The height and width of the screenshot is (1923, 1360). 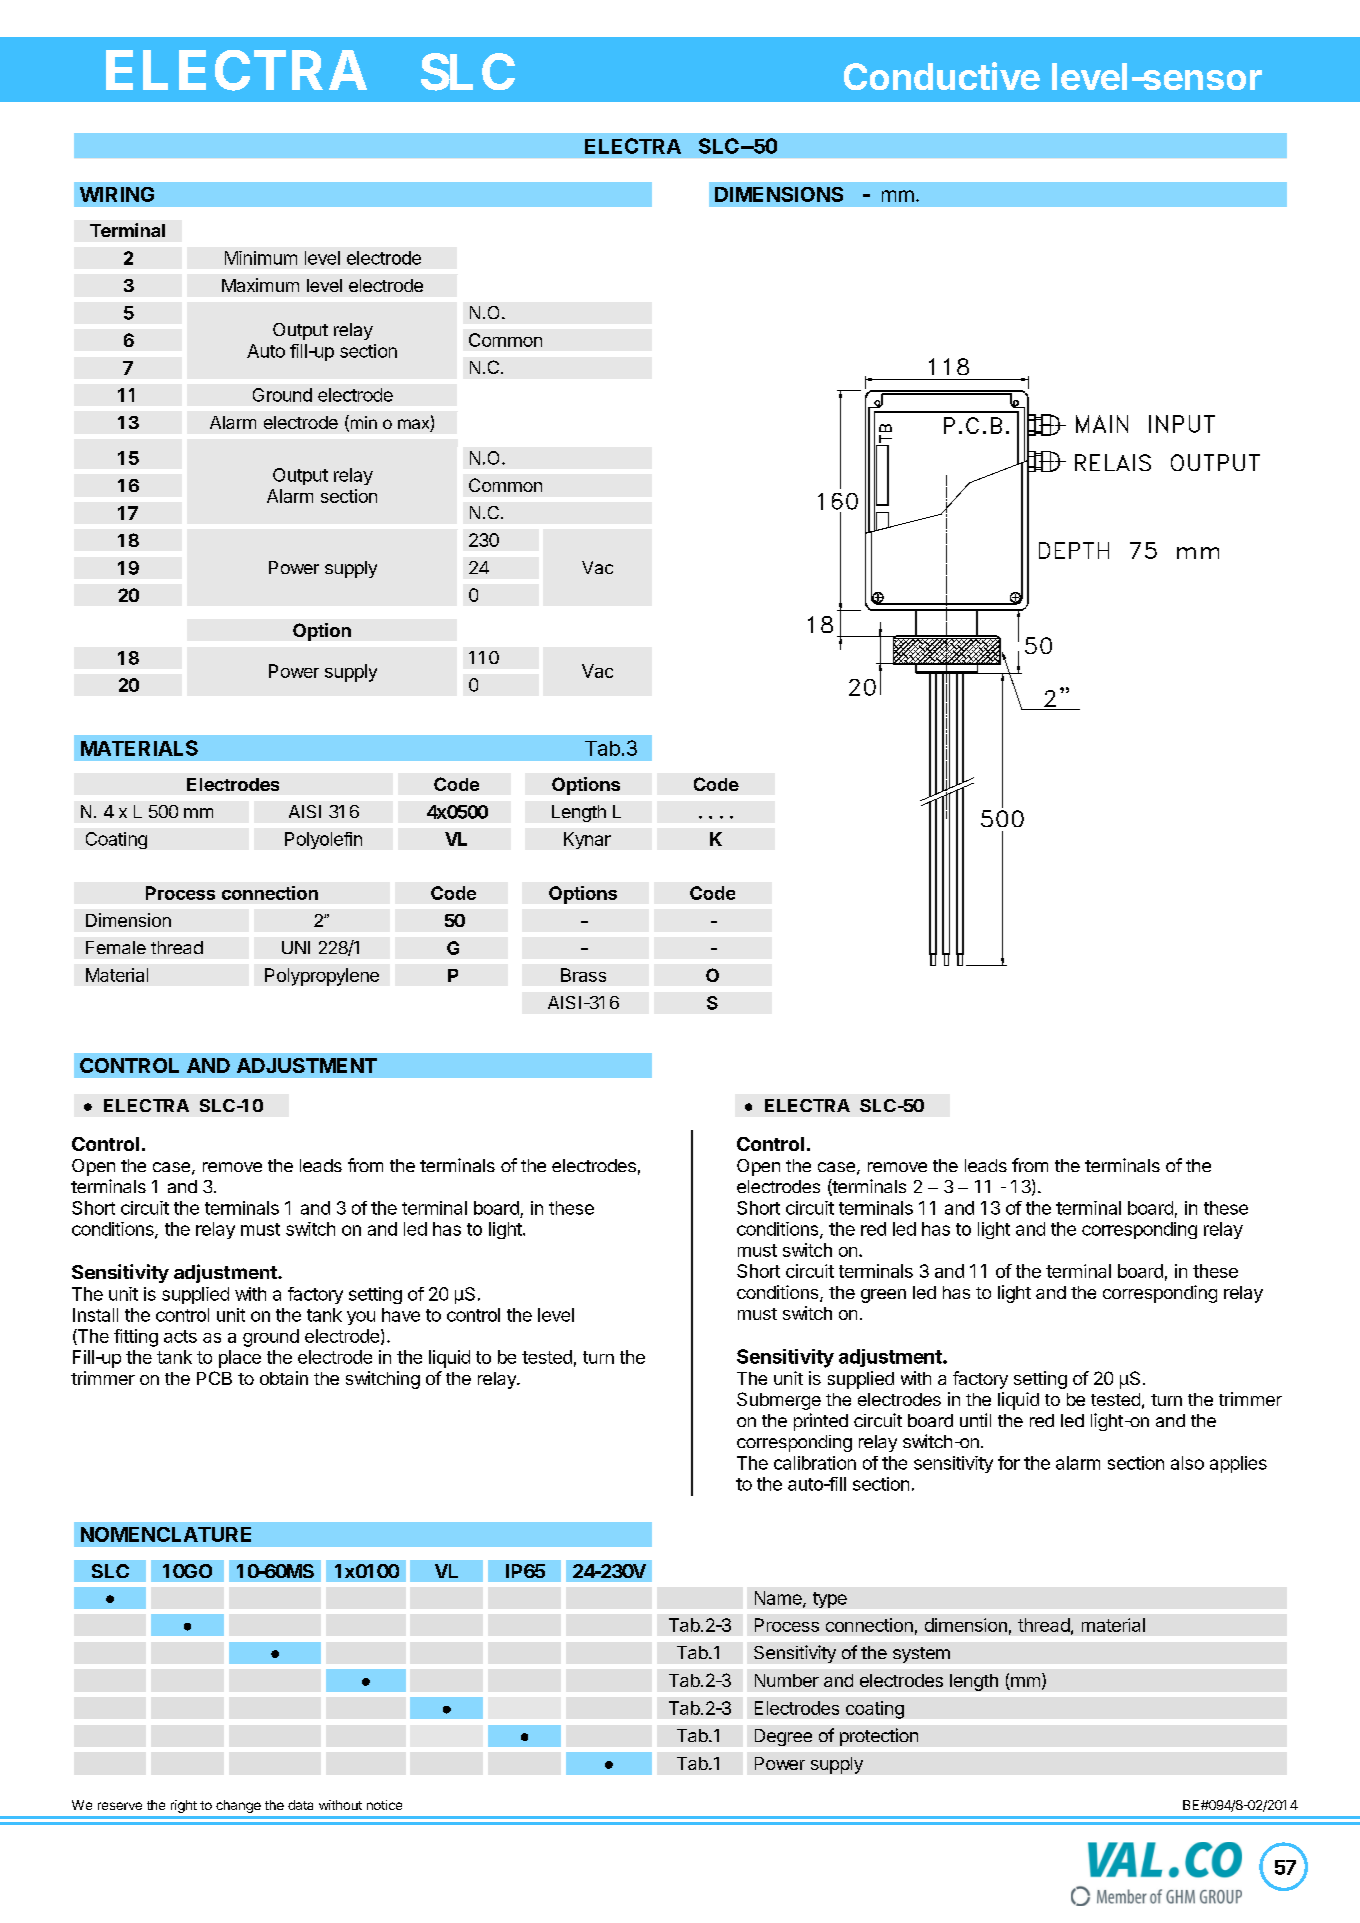 I want to click on Conductive, so click(x=942, y=76).
